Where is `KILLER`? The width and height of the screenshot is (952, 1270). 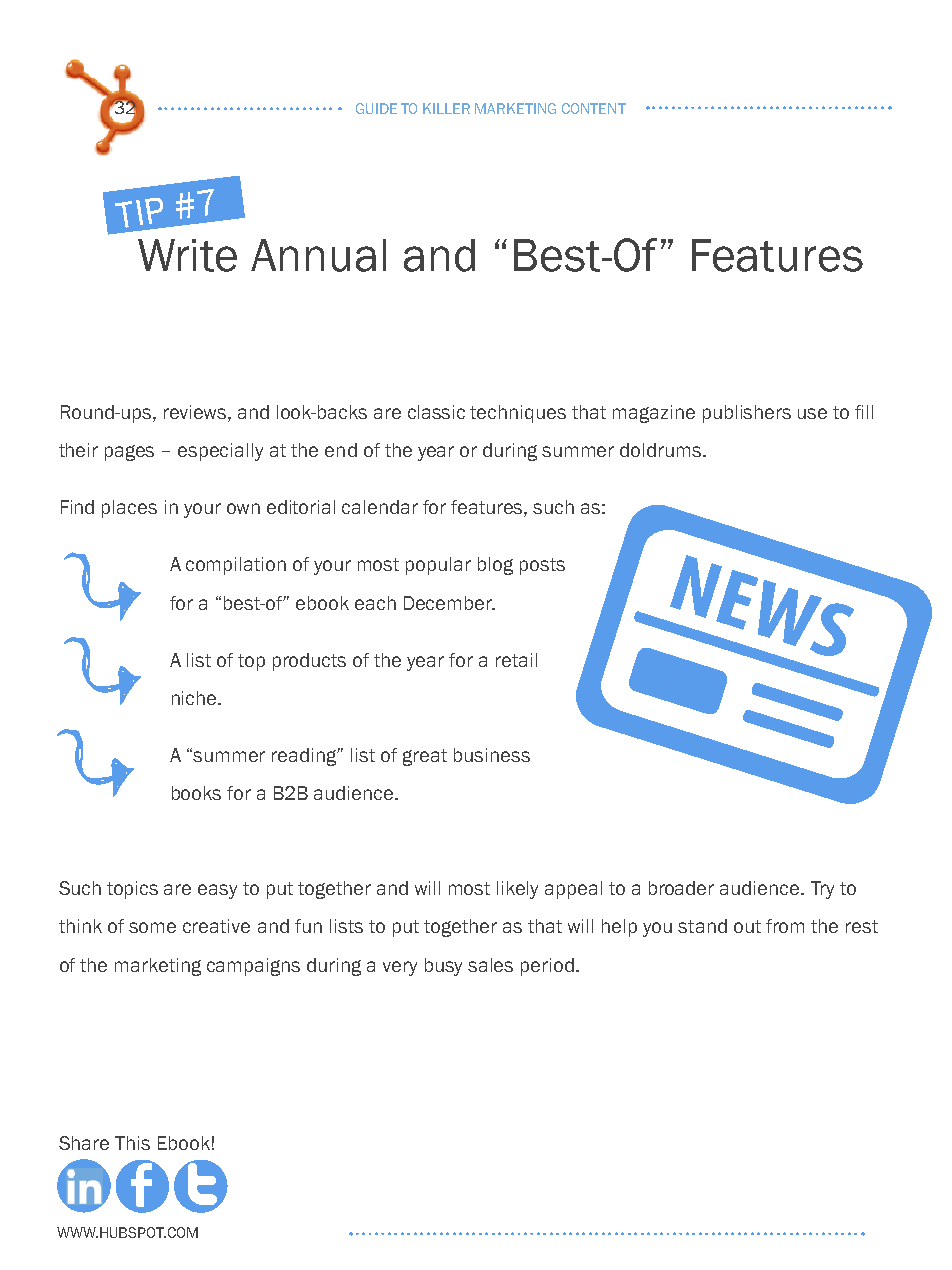
KILLER is located at coordinates (446, 108).
